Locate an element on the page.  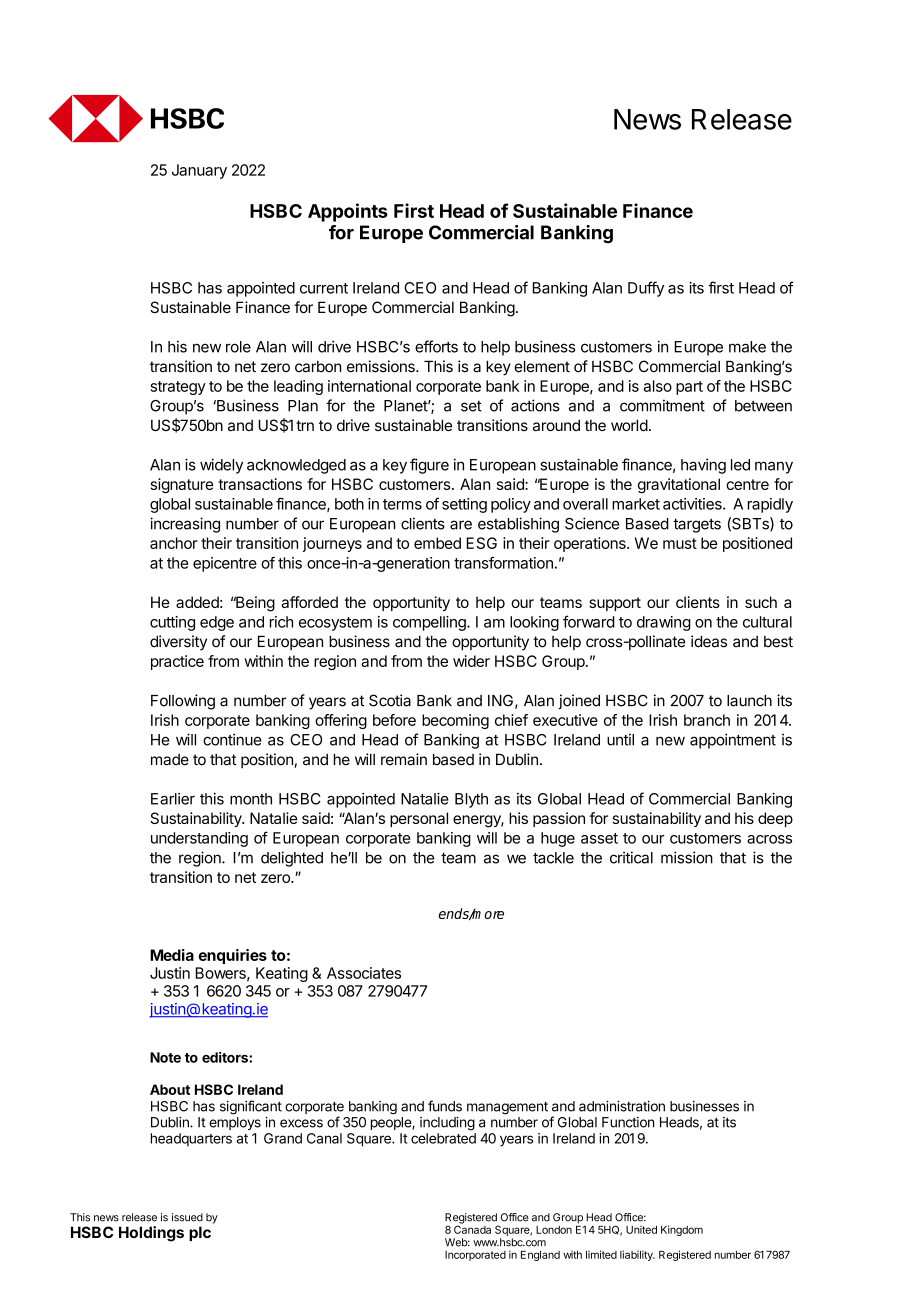
United is located at coordinates (641, 1229).
